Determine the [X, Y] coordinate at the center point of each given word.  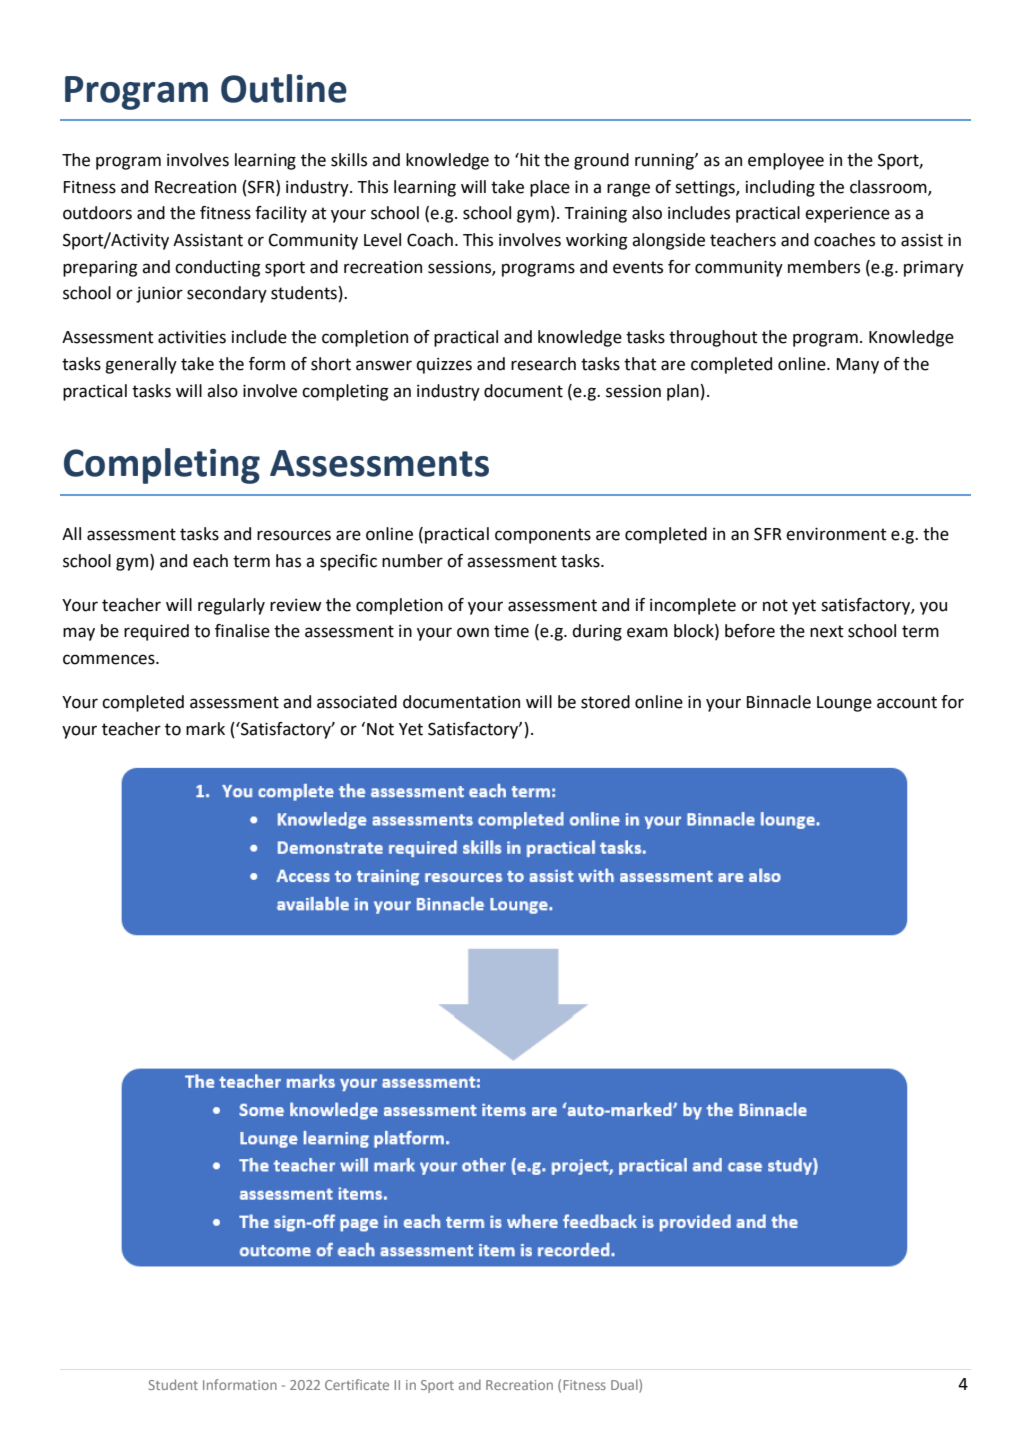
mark [205, 729]
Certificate [357, 1384]
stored [605, 702]
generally [141, 365]
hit [529, 160]
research [543, 364]
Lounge [844, 704]
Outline [284, 88]
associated [357, 702]
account [907, 702]
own [473, 632]
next [827, 631]
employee [786, 161]
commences [110, 659]
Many [858, 366]
